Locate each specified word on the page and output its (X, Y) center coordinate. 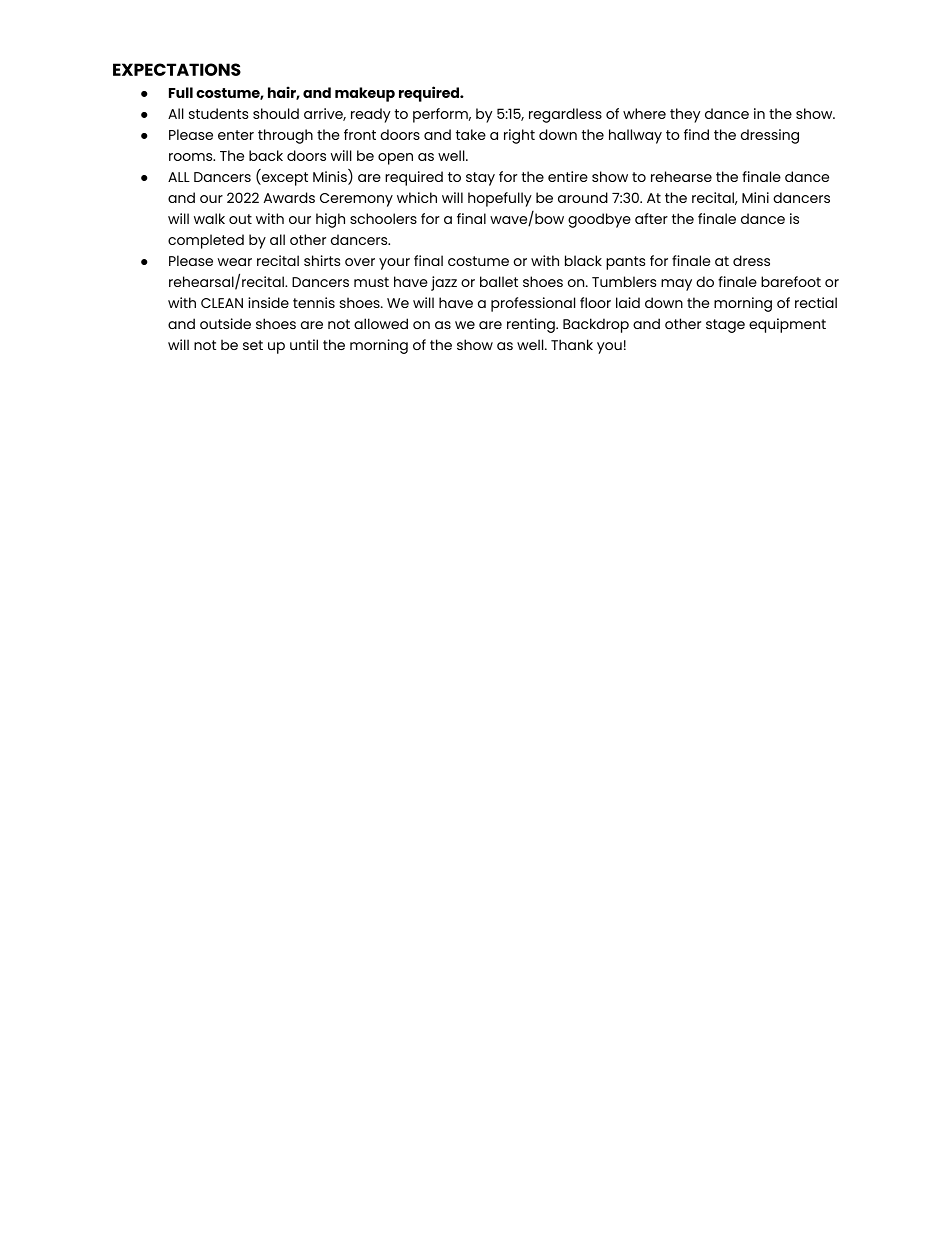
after (651, 218)
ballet (499, 281)
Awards (289, 197)
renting (532, 325)
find (696, 134)
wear (234, 262)
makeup (365, 94)
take (471, 134)
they (685, 115)
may (676, 285)
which (417, 197)
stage (725, 326)
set (253, 345)
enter (236, 135)
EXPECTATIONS (177, 69)
